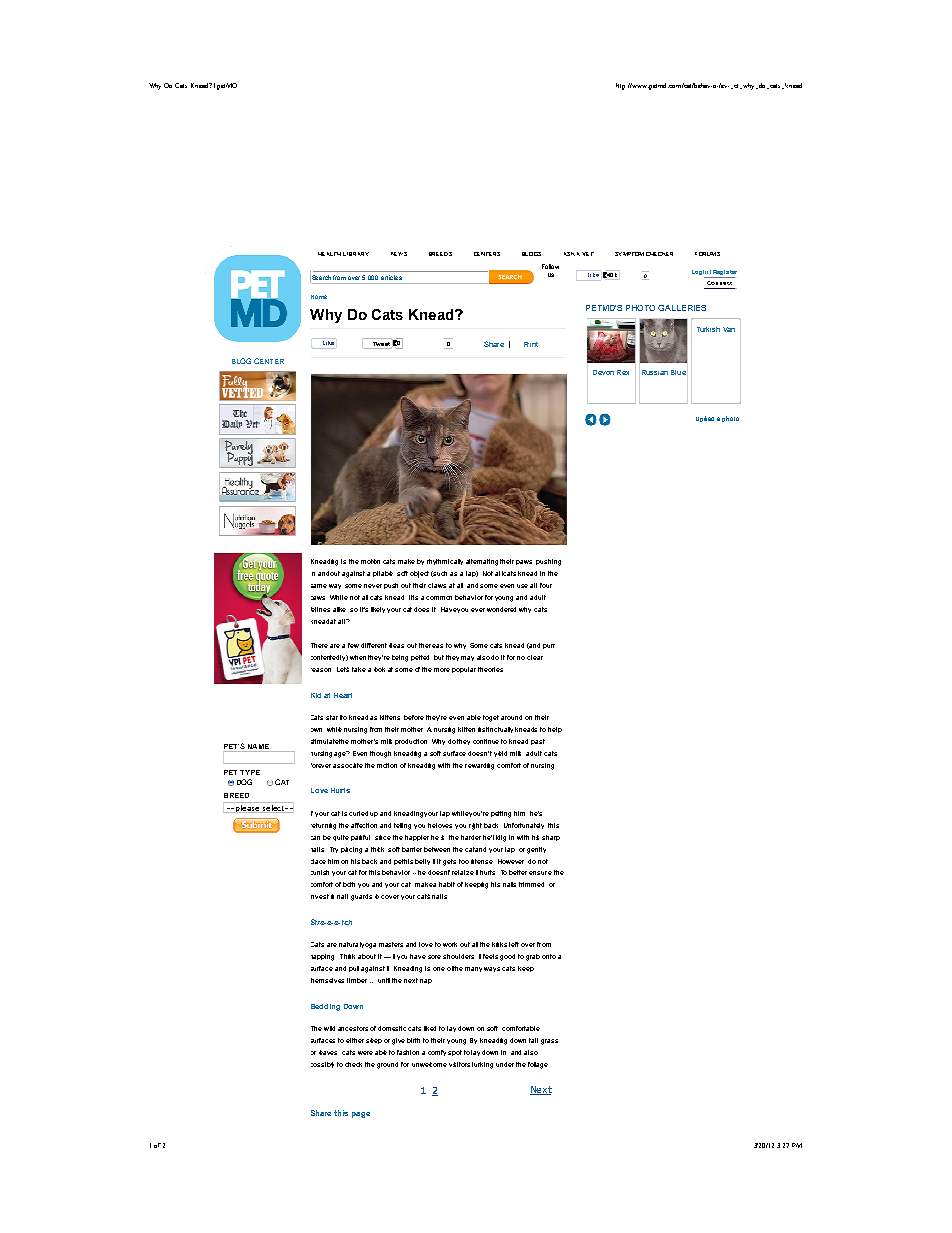 Image resolution: width=952 pixels, height=1233 pixels. I want to click on same, so click(319, 586).
